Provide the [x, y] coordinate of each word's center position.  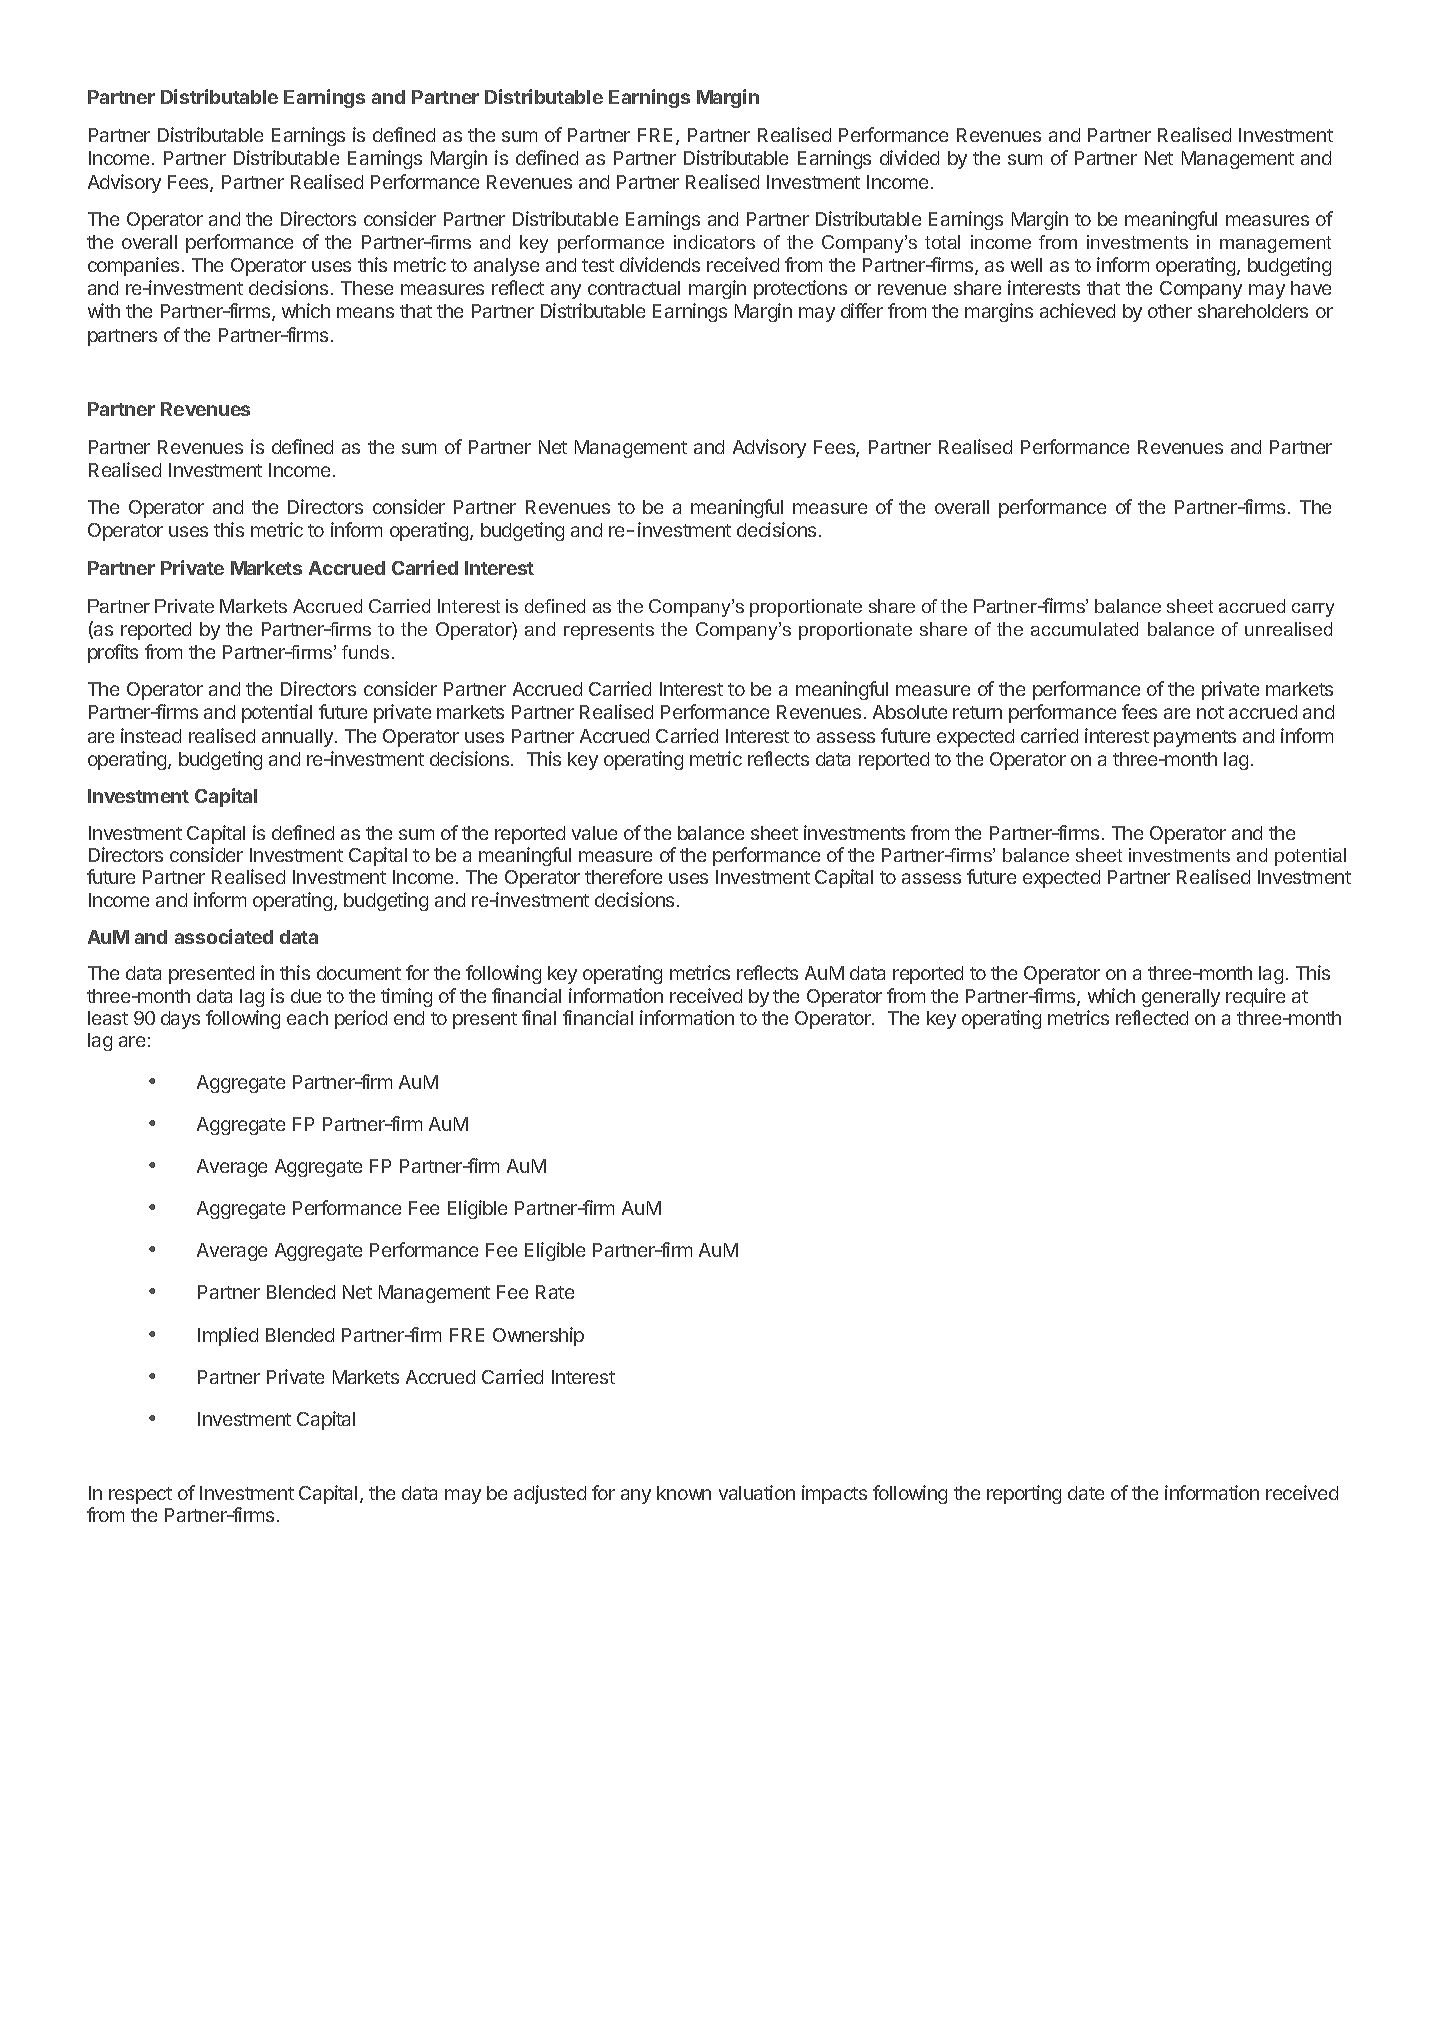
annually [299, 738]
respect [140, 1495]
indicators [714, 242]
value [594, 833]
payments [1195, 738]
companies [133, 266]
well [1026, 265]
